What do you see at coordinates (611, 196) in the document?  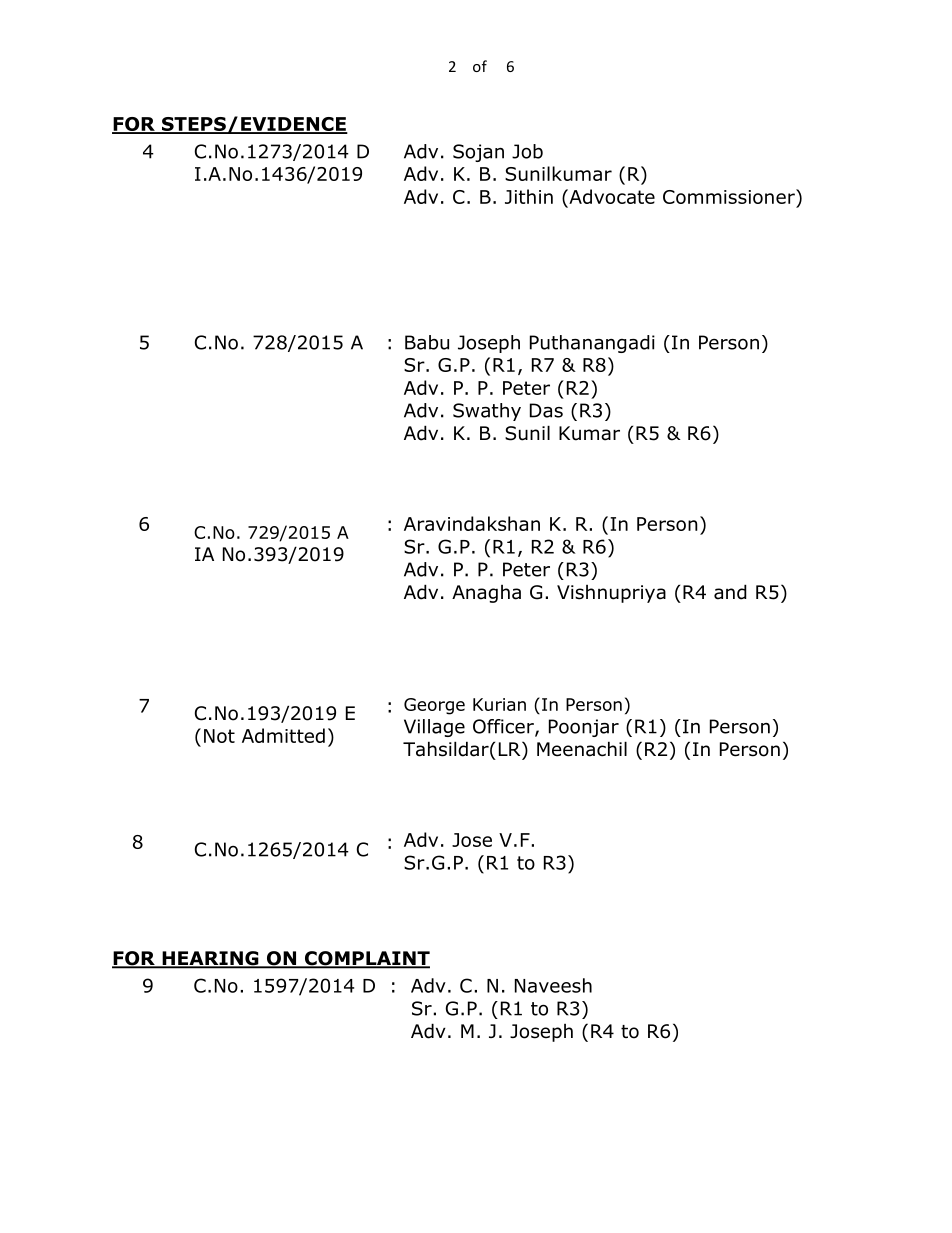 I see `Advocate` at bounding box center [611, 196].
